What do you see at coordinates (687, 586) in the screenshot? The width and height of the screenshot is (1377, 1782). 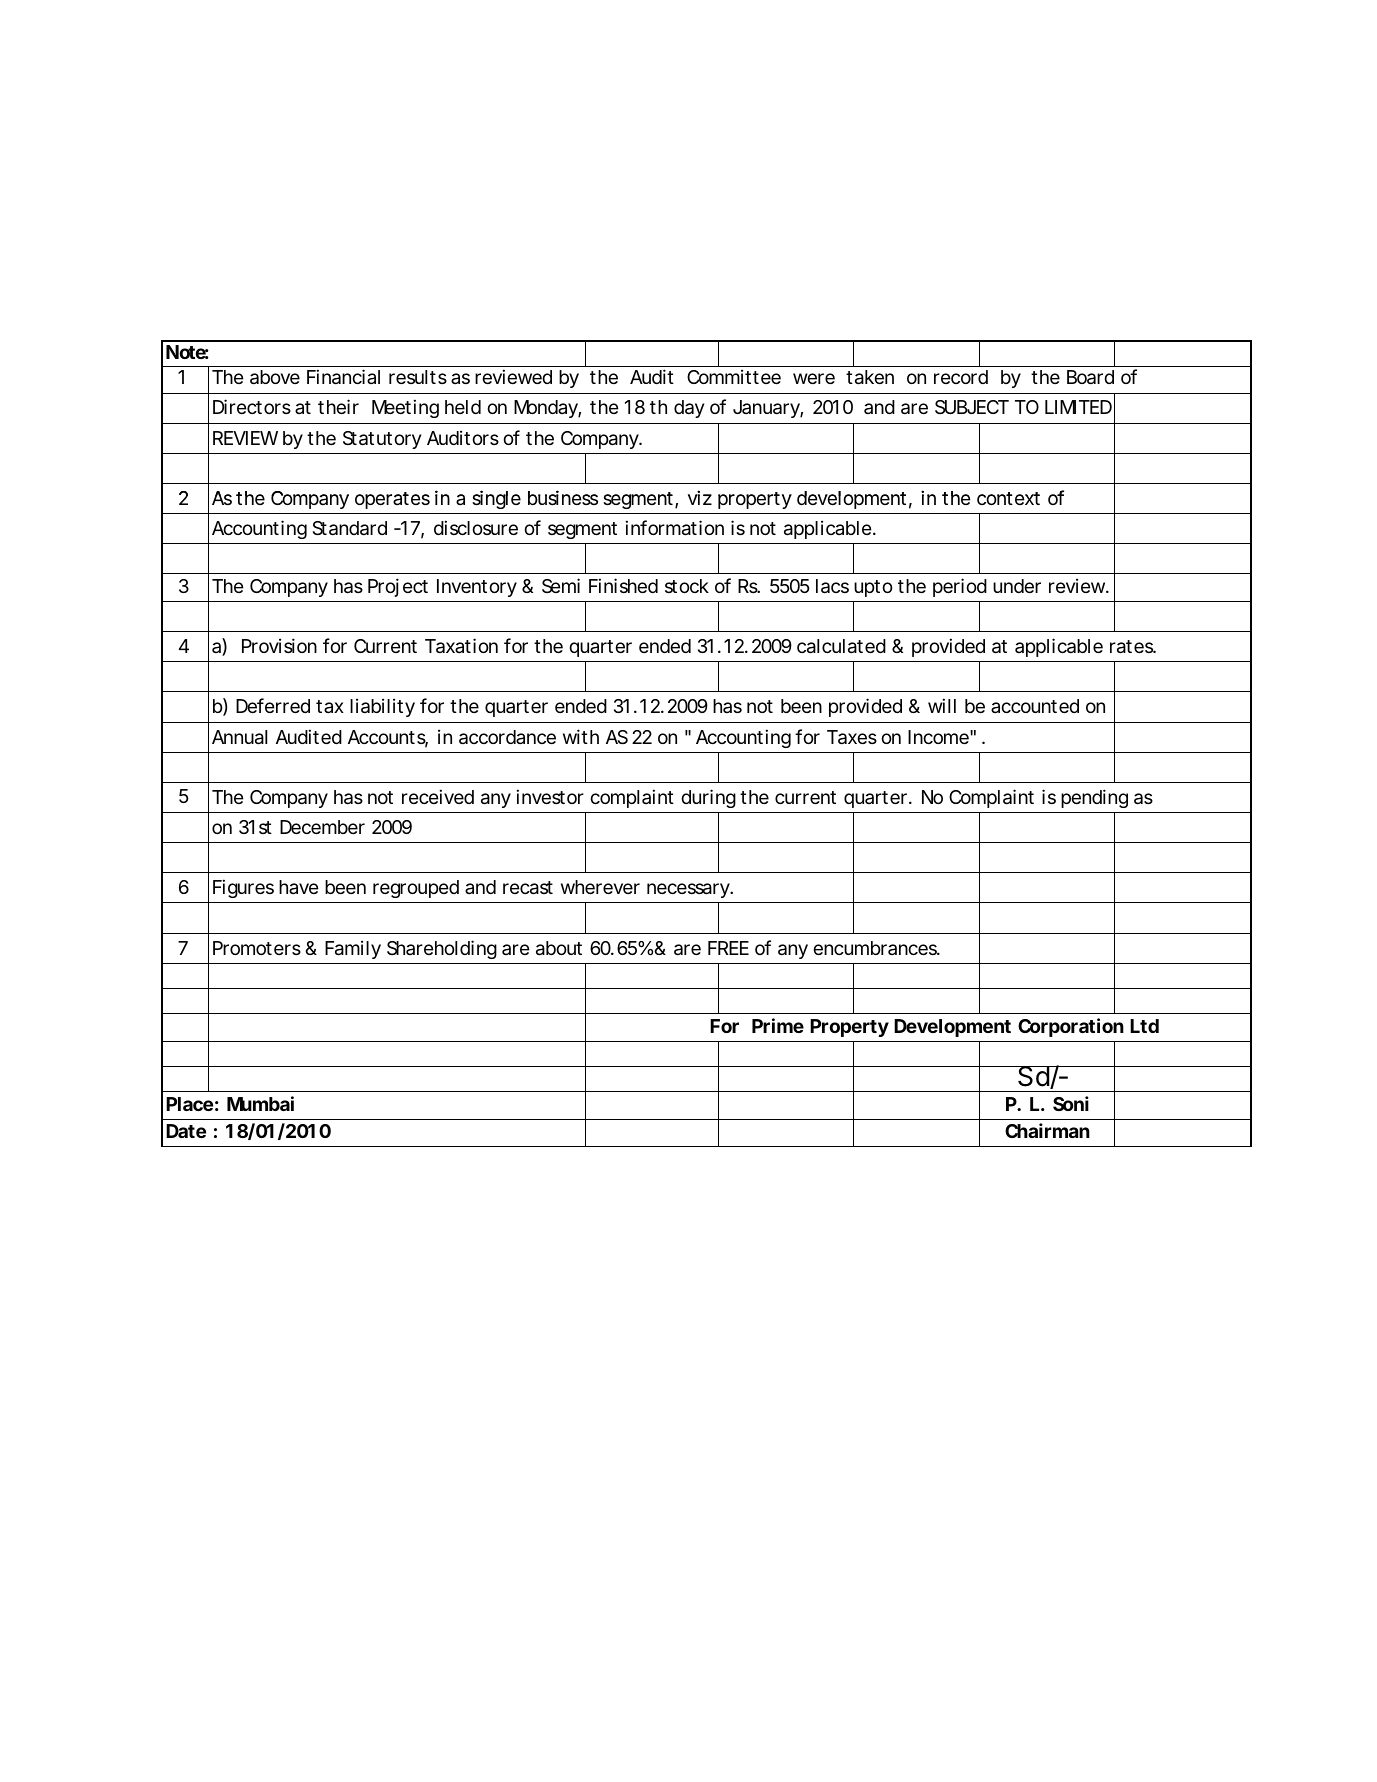 I see `stock` at bounding box center [687, 586].
